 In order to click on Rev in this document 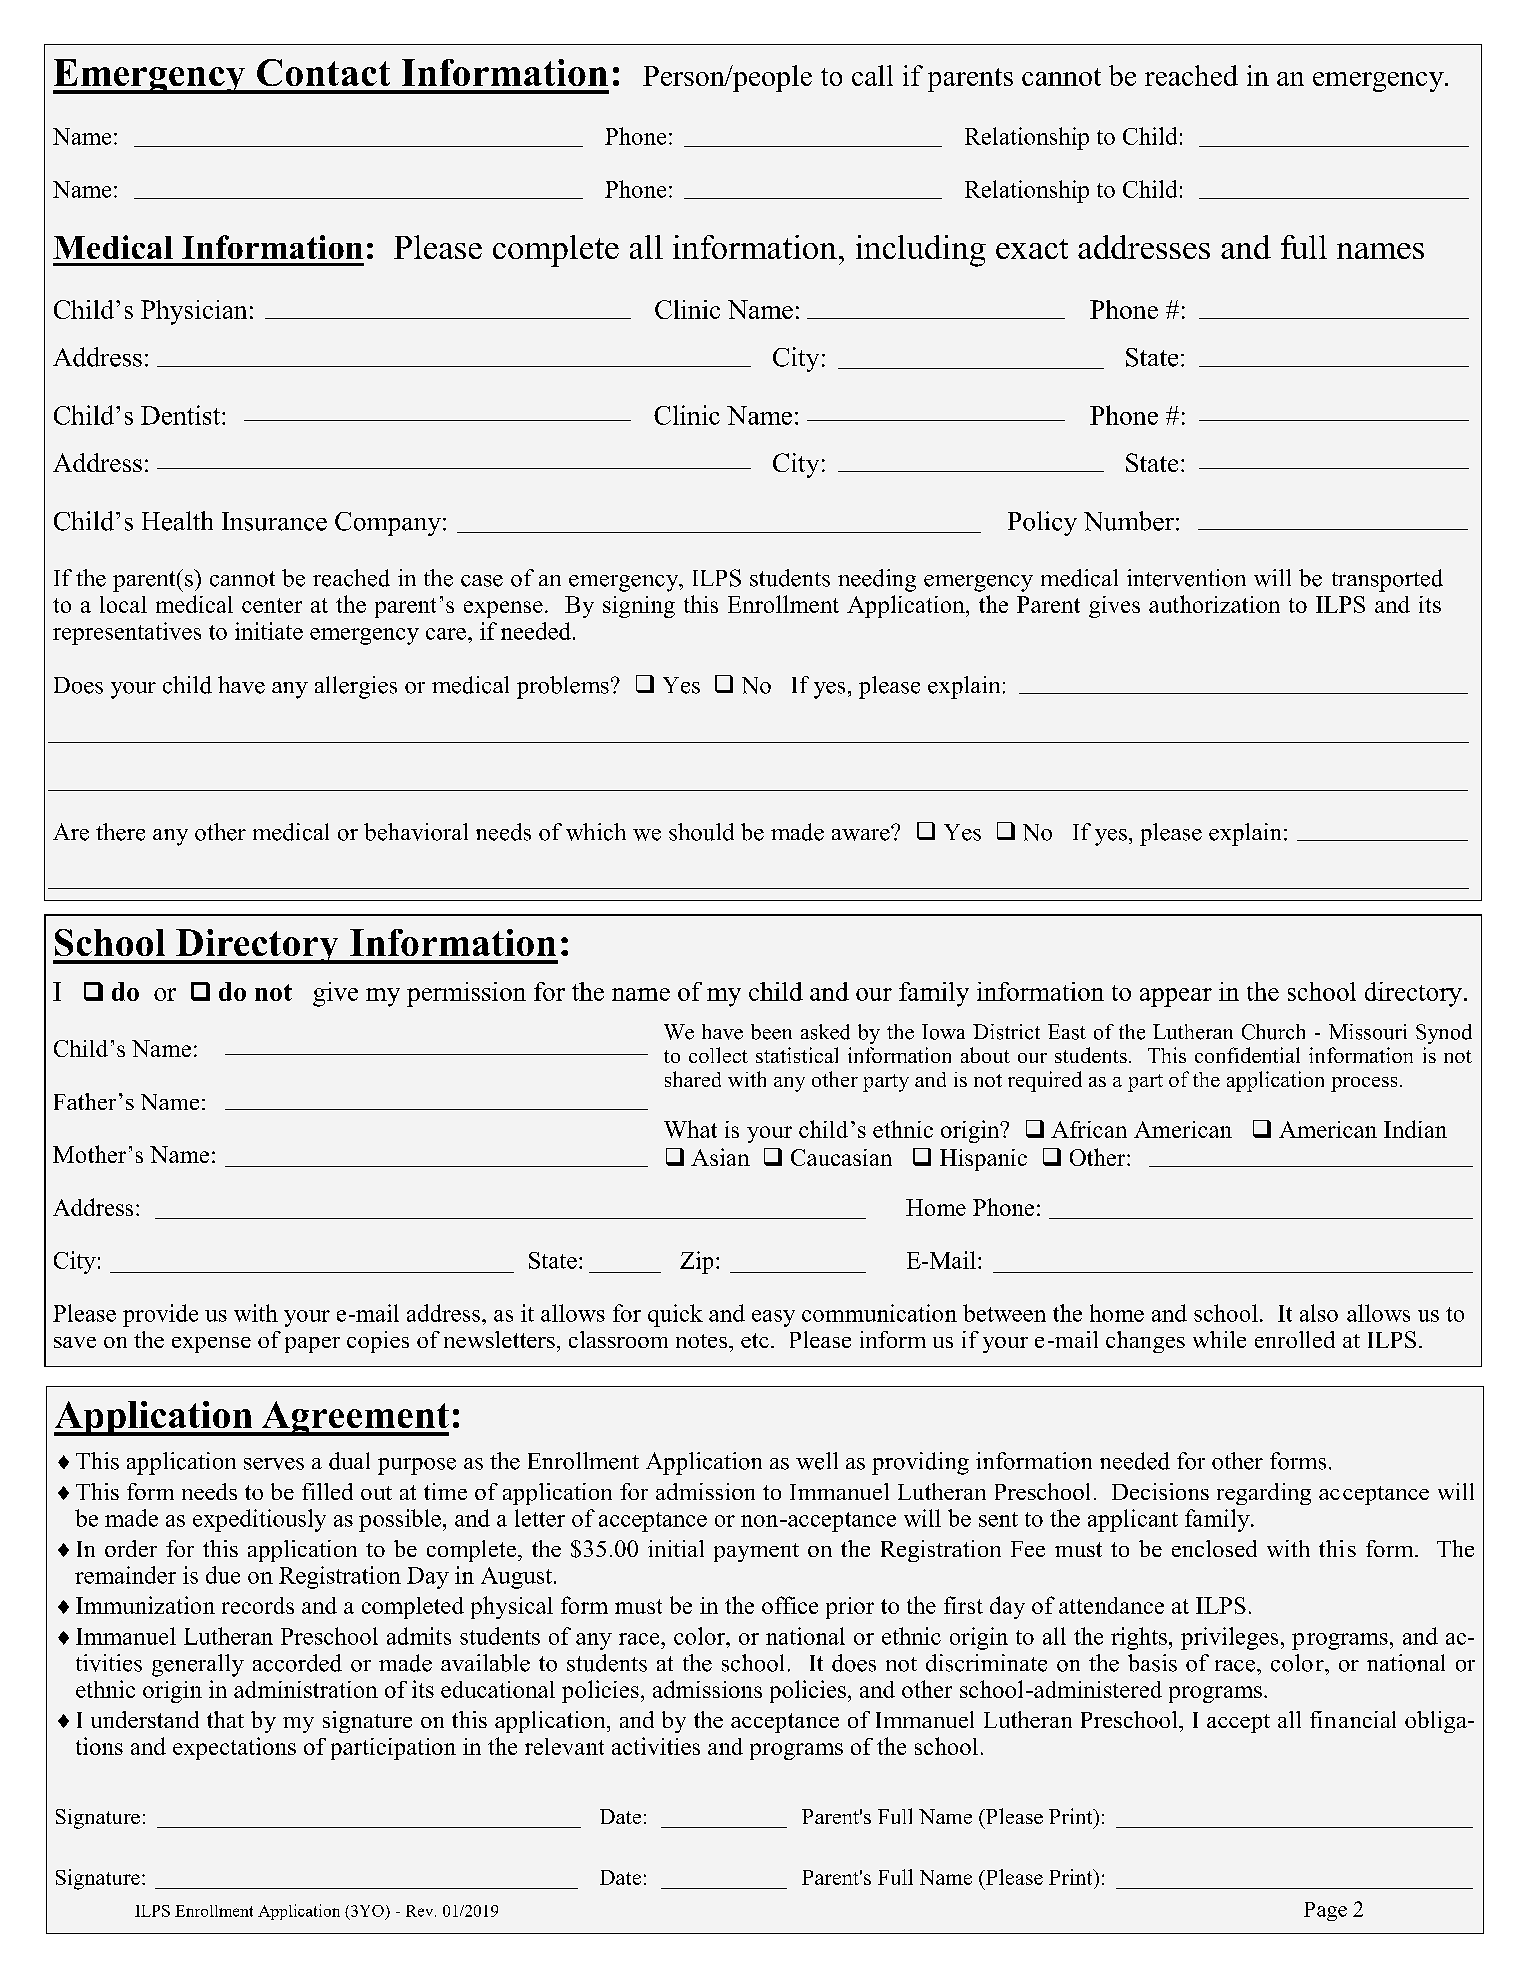, I will do `click(421, 1911)`.
